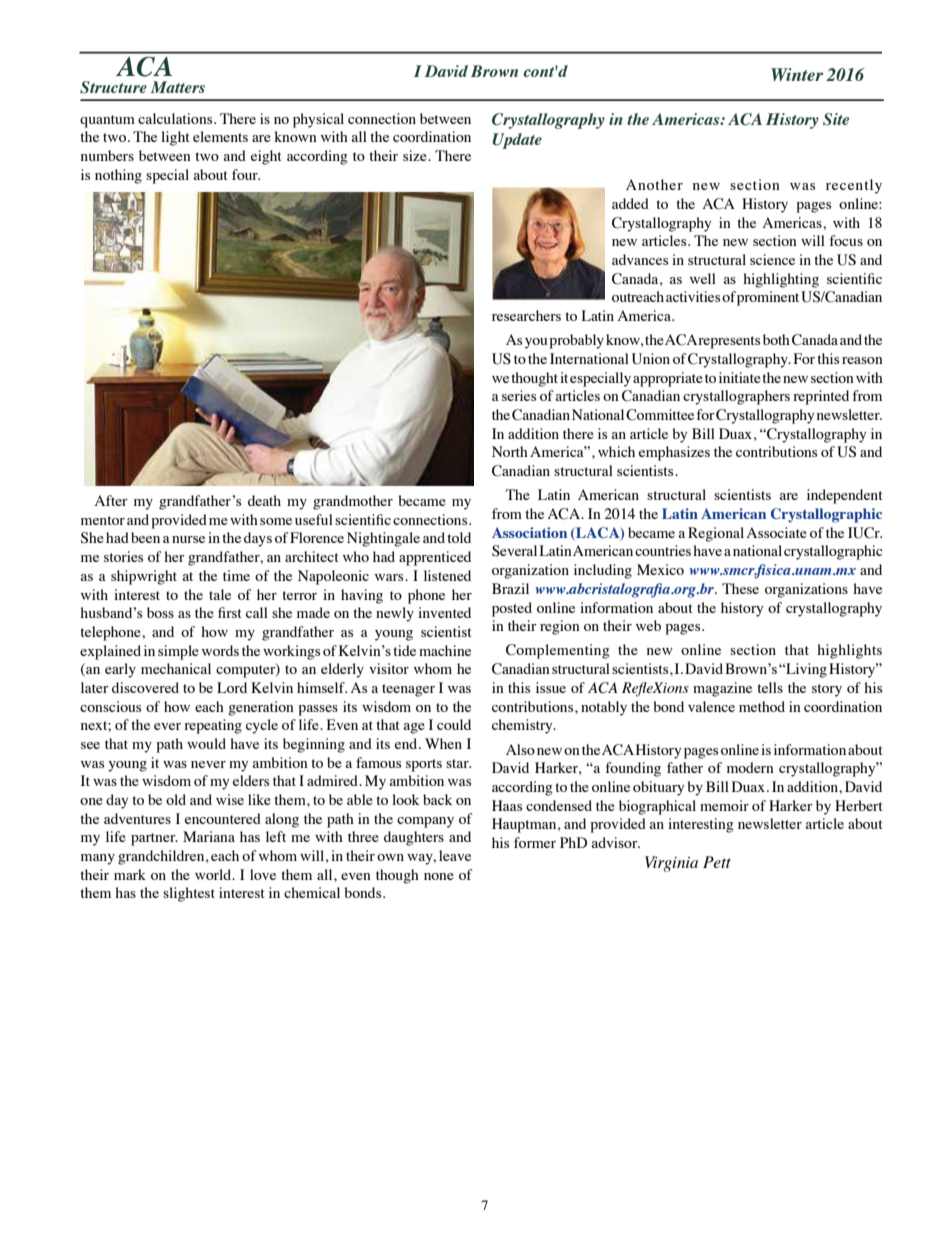 The height and width of the screenshot is (1233, 952). I want to click on boss, so click(160, 612).
